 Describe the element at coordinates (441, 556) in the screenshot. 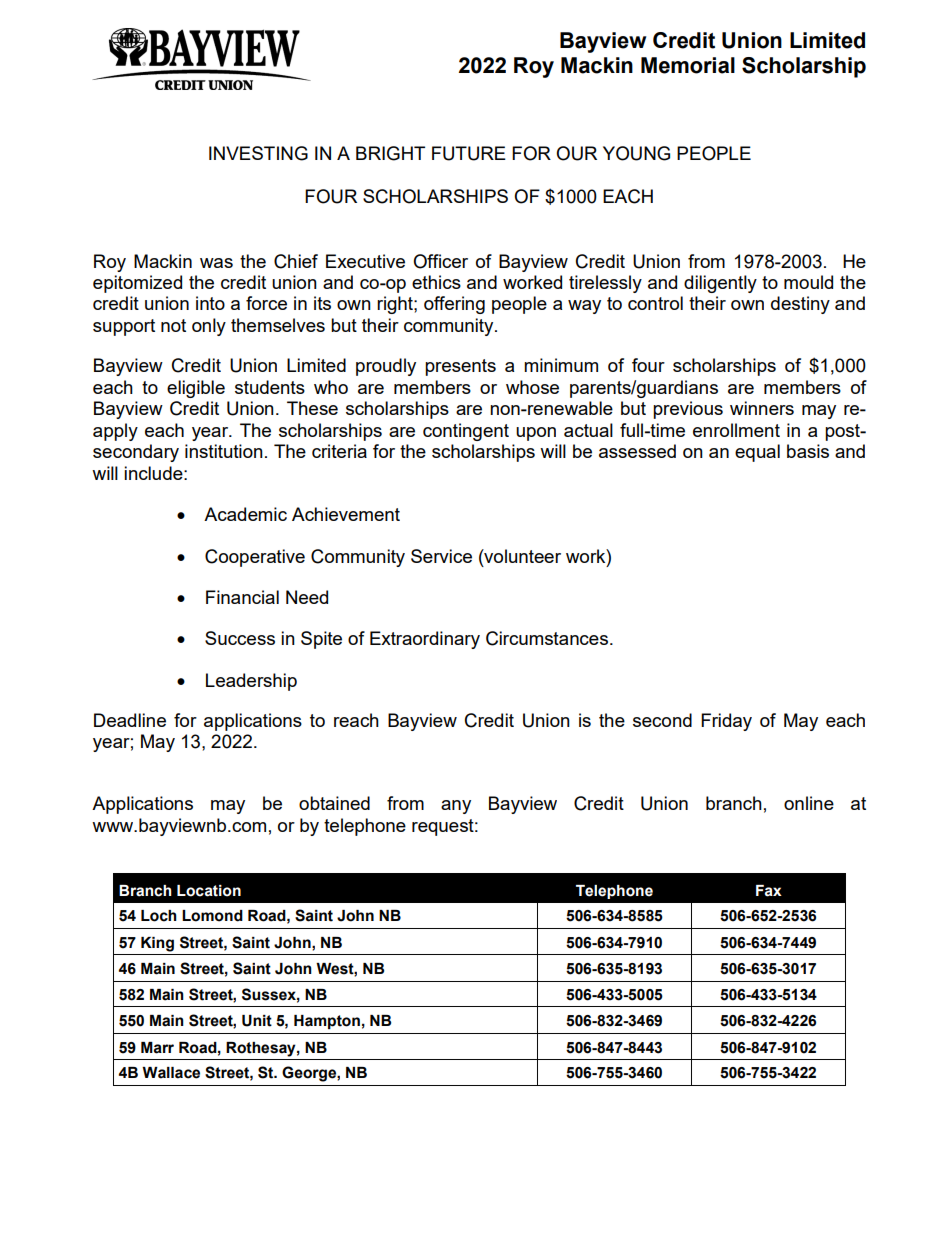

I see `Service` at that location.
